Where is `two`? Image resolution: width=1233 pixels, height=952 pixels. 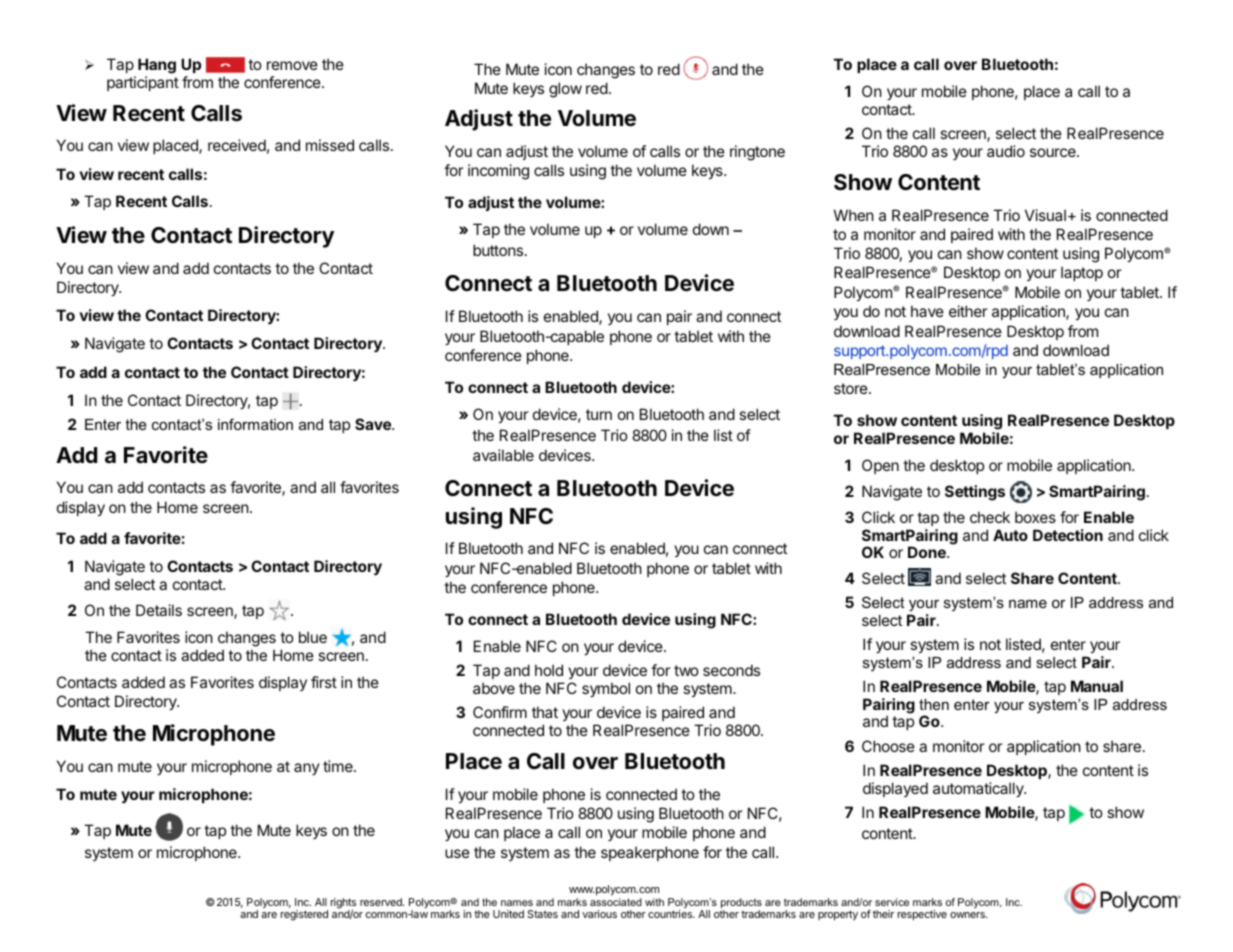 two is located at coordinates (686, 670).
